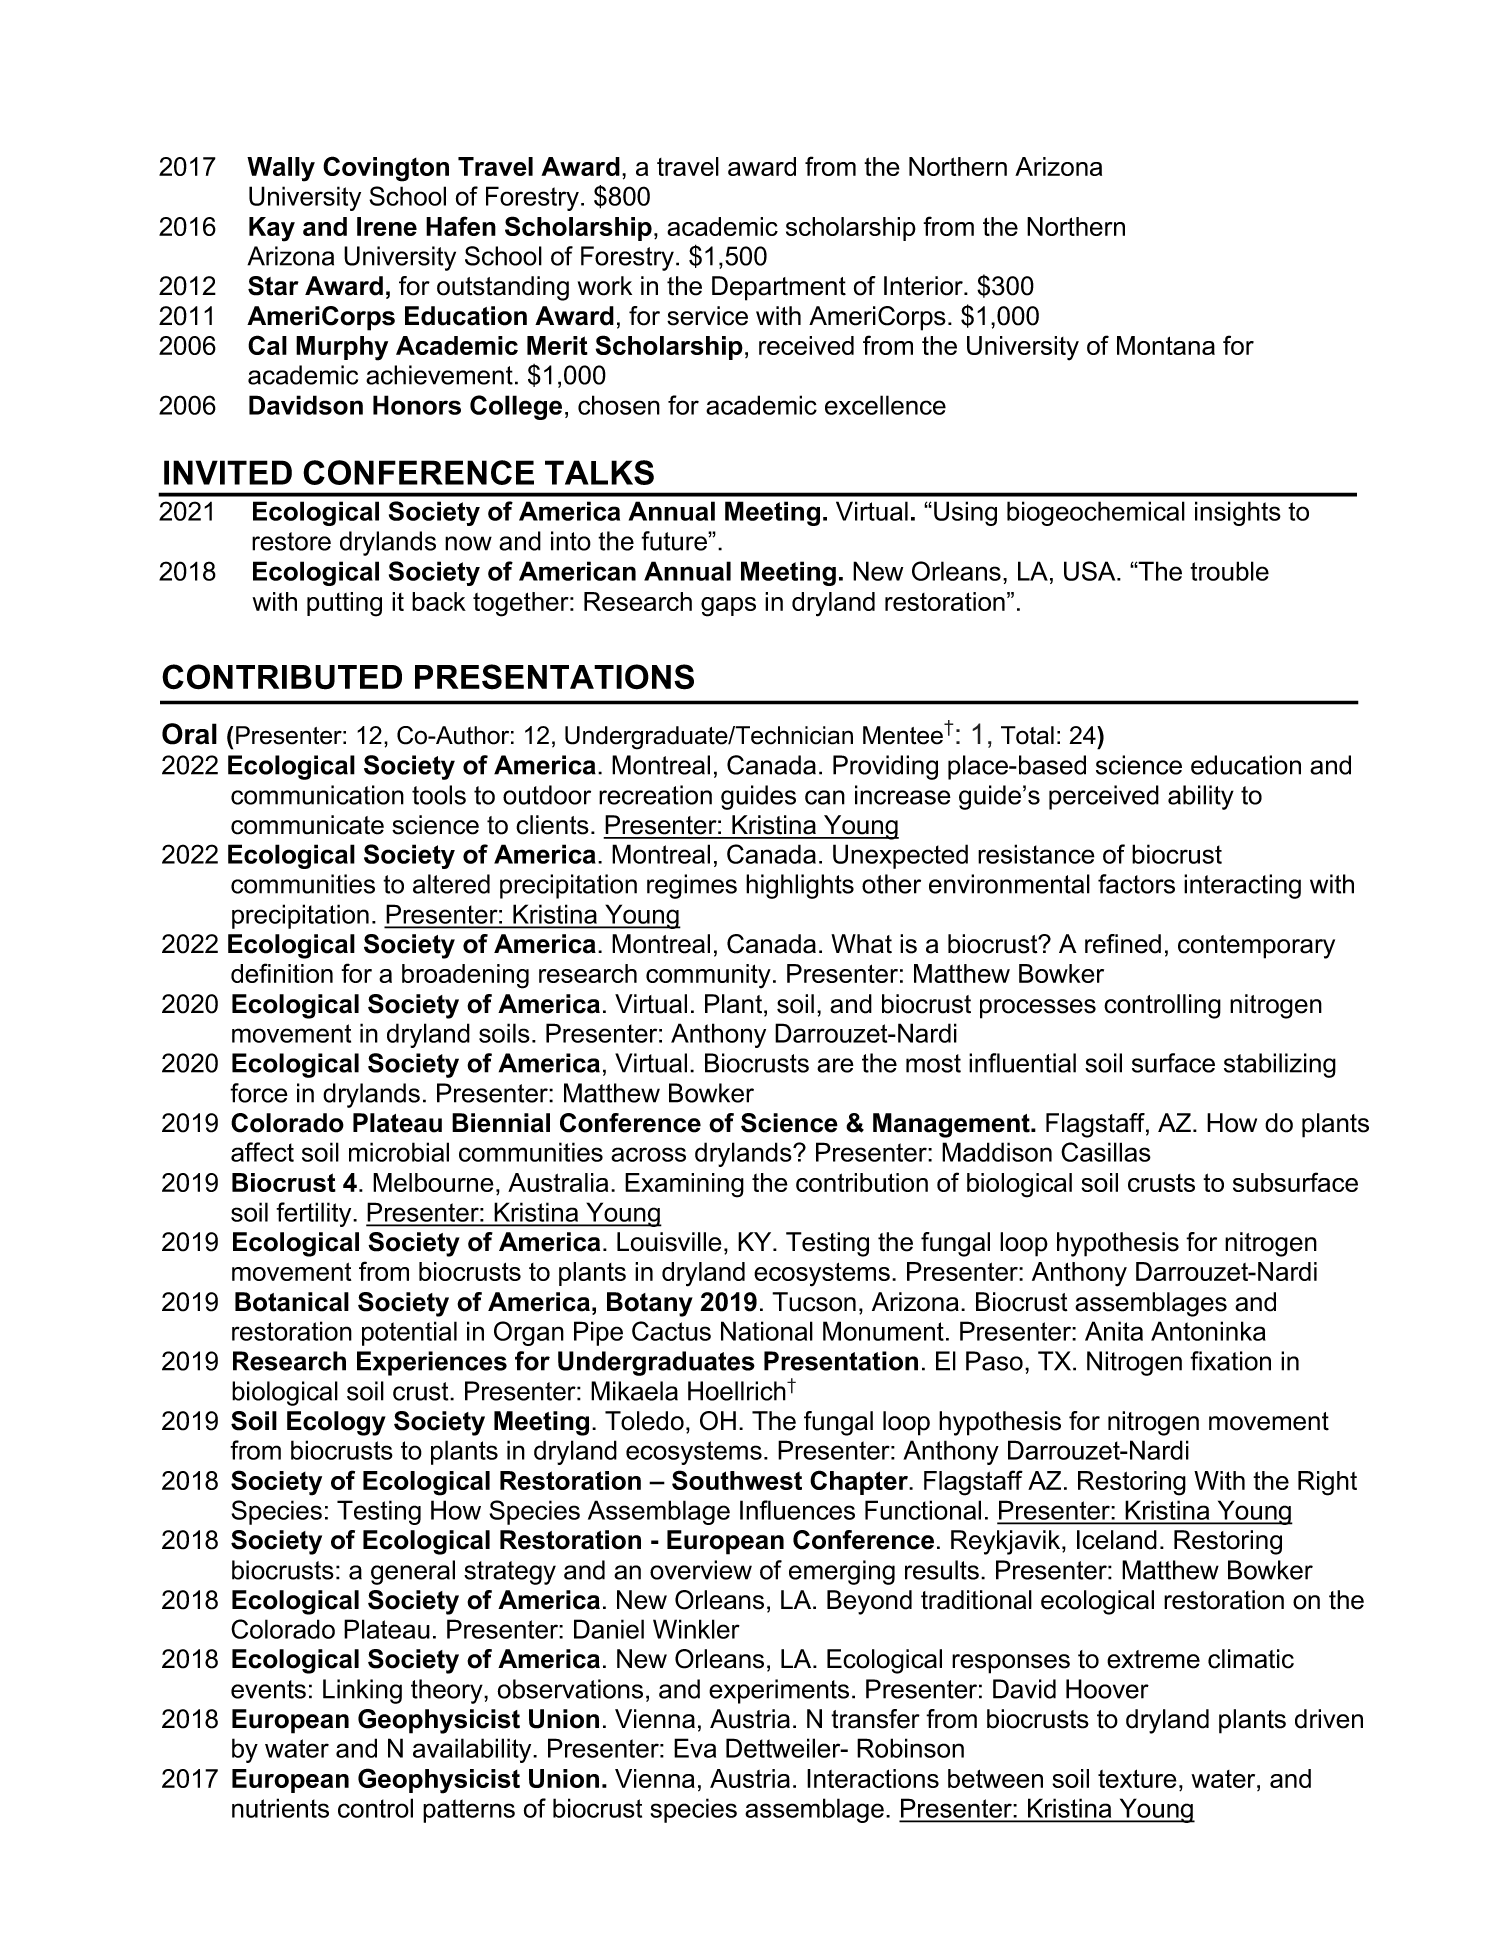 This screenshot has width=1511, height=1955. What do you see at coordinates (695, 1748) in the screenshot?
I see `Eva` at bounding box center [695, 1748].
